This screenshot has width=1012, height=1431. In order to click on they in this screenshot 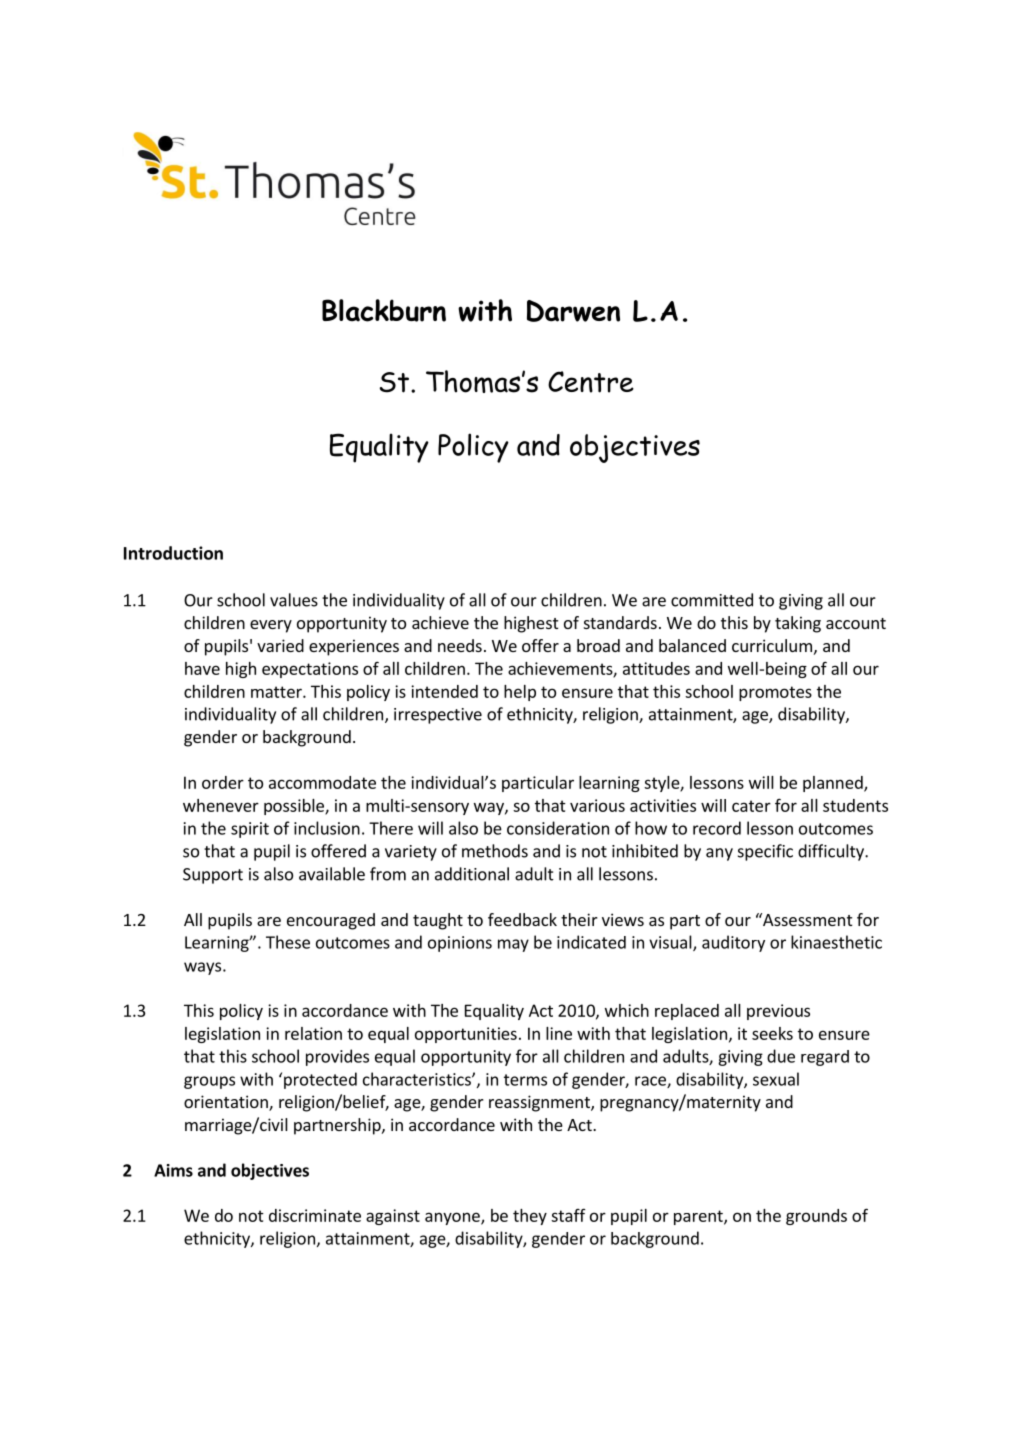, I will do `click(530, 1217)`.
